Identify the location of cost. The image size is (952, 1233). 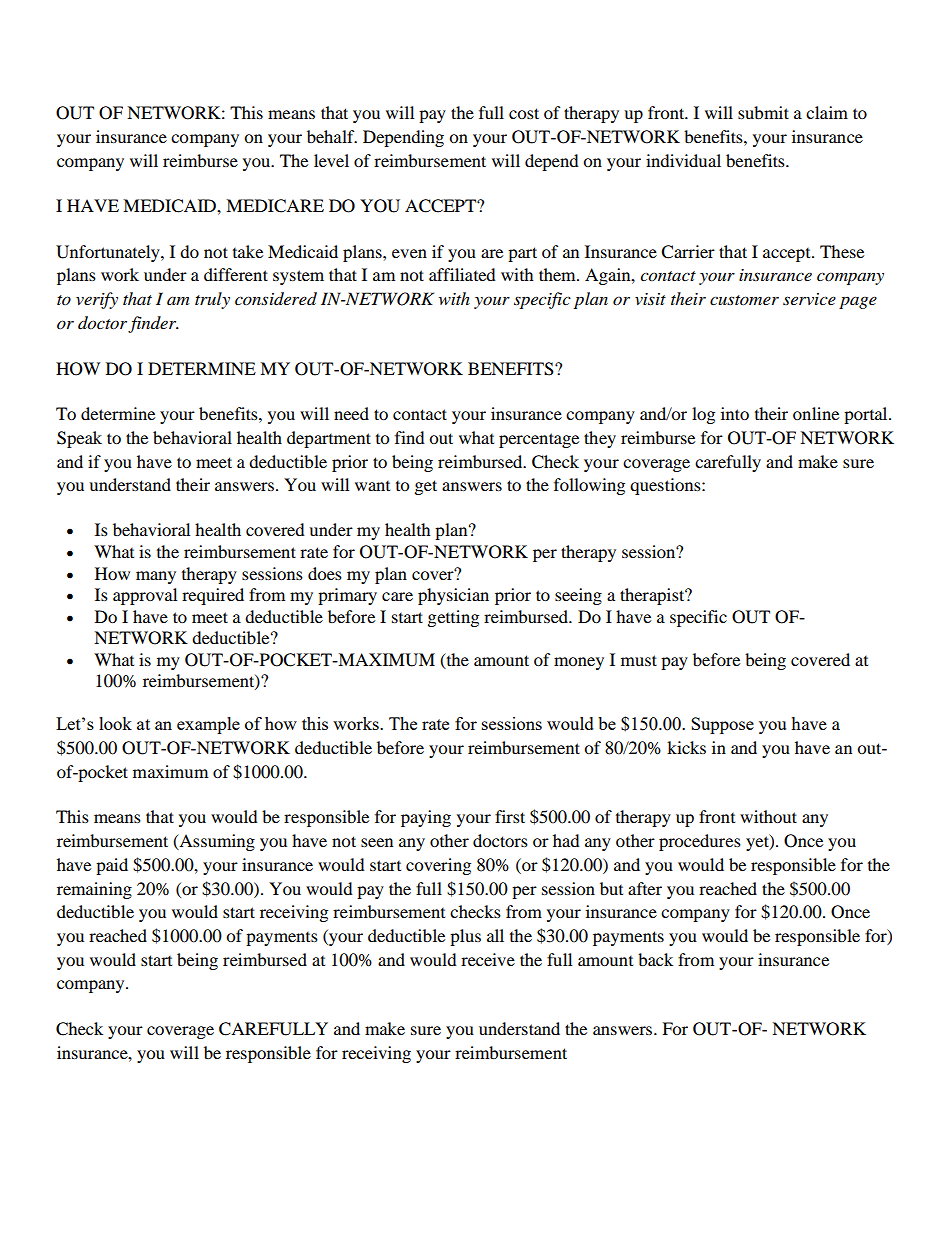
(524, 113).
